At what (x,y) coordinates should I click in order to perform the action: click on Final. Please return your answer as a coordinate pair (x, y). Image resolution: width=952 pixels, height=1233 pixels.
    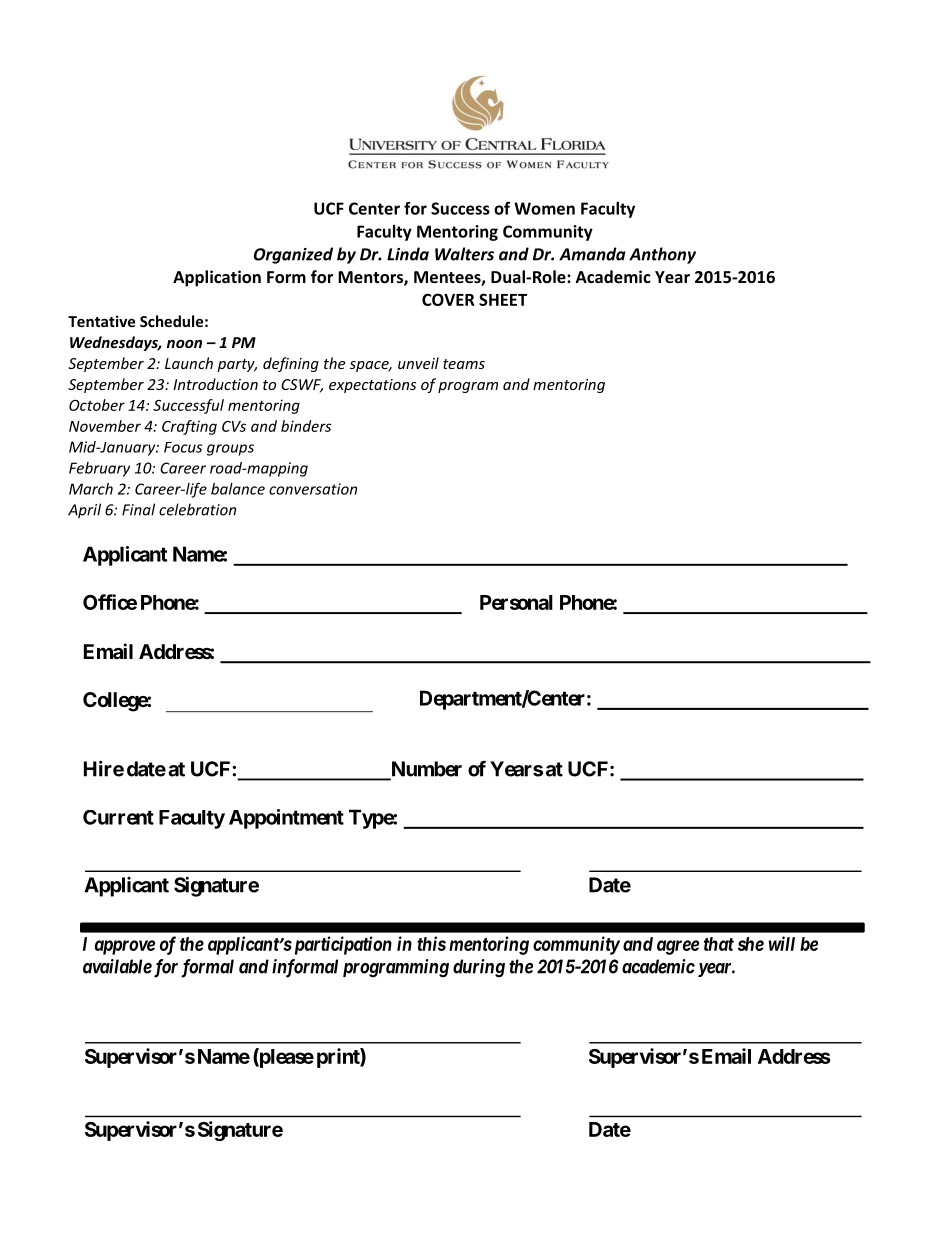
    Looking at the image, I should click on (138, 509).
